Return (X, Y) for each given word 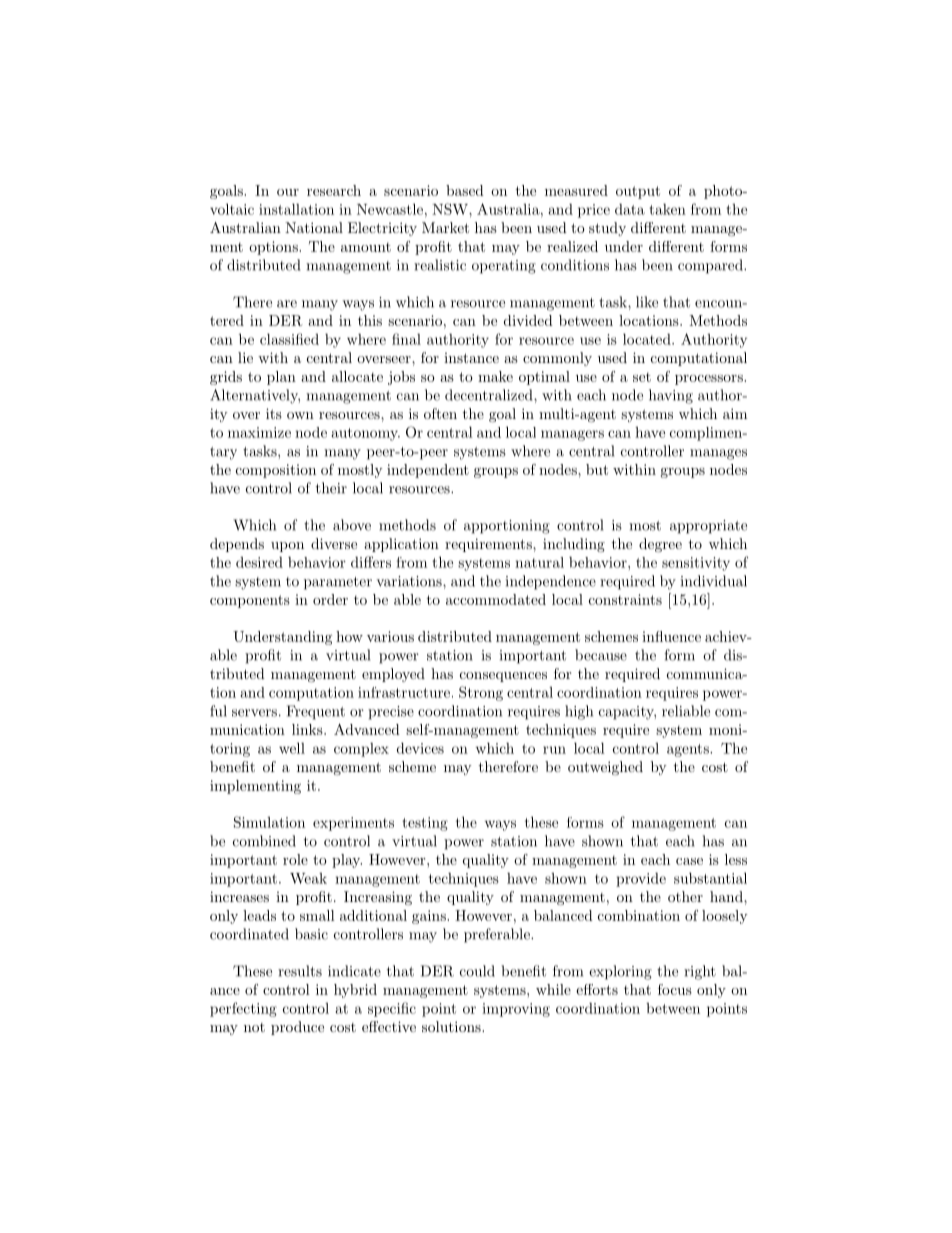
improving (516, 1010)
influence (671, 636)
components (250, 601)
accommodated (496, 599)
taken (667, 209)
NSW (451, 209)
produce (297, 1028)
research (334, 190)
